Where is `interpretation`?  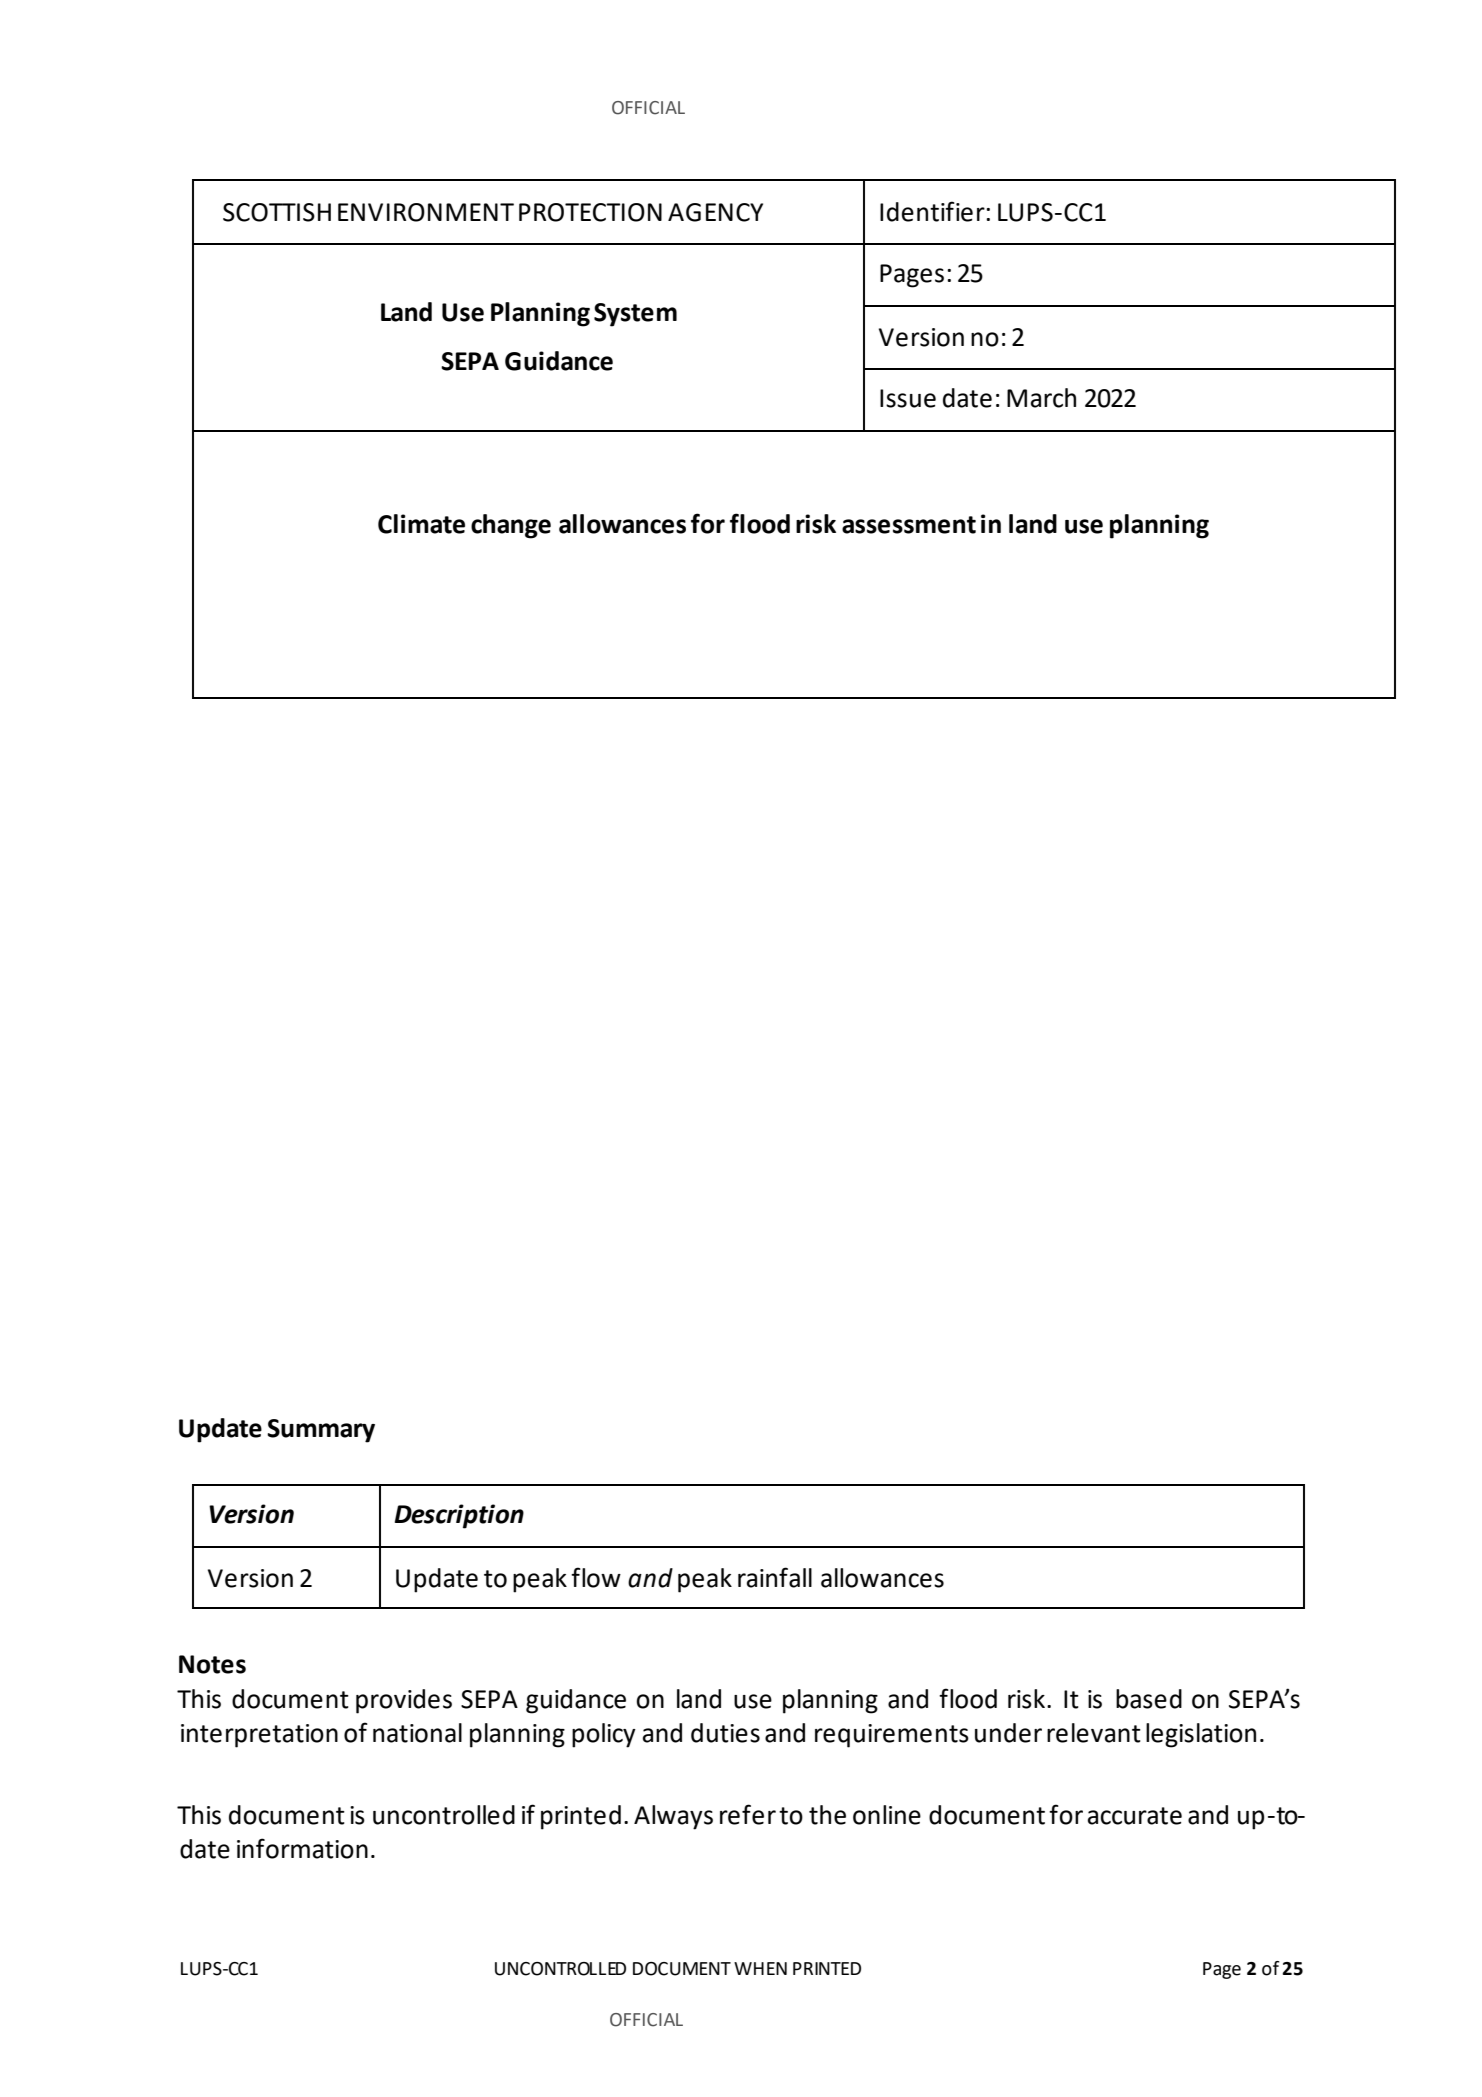 interpretation is located at coordinates (259, 1736).
